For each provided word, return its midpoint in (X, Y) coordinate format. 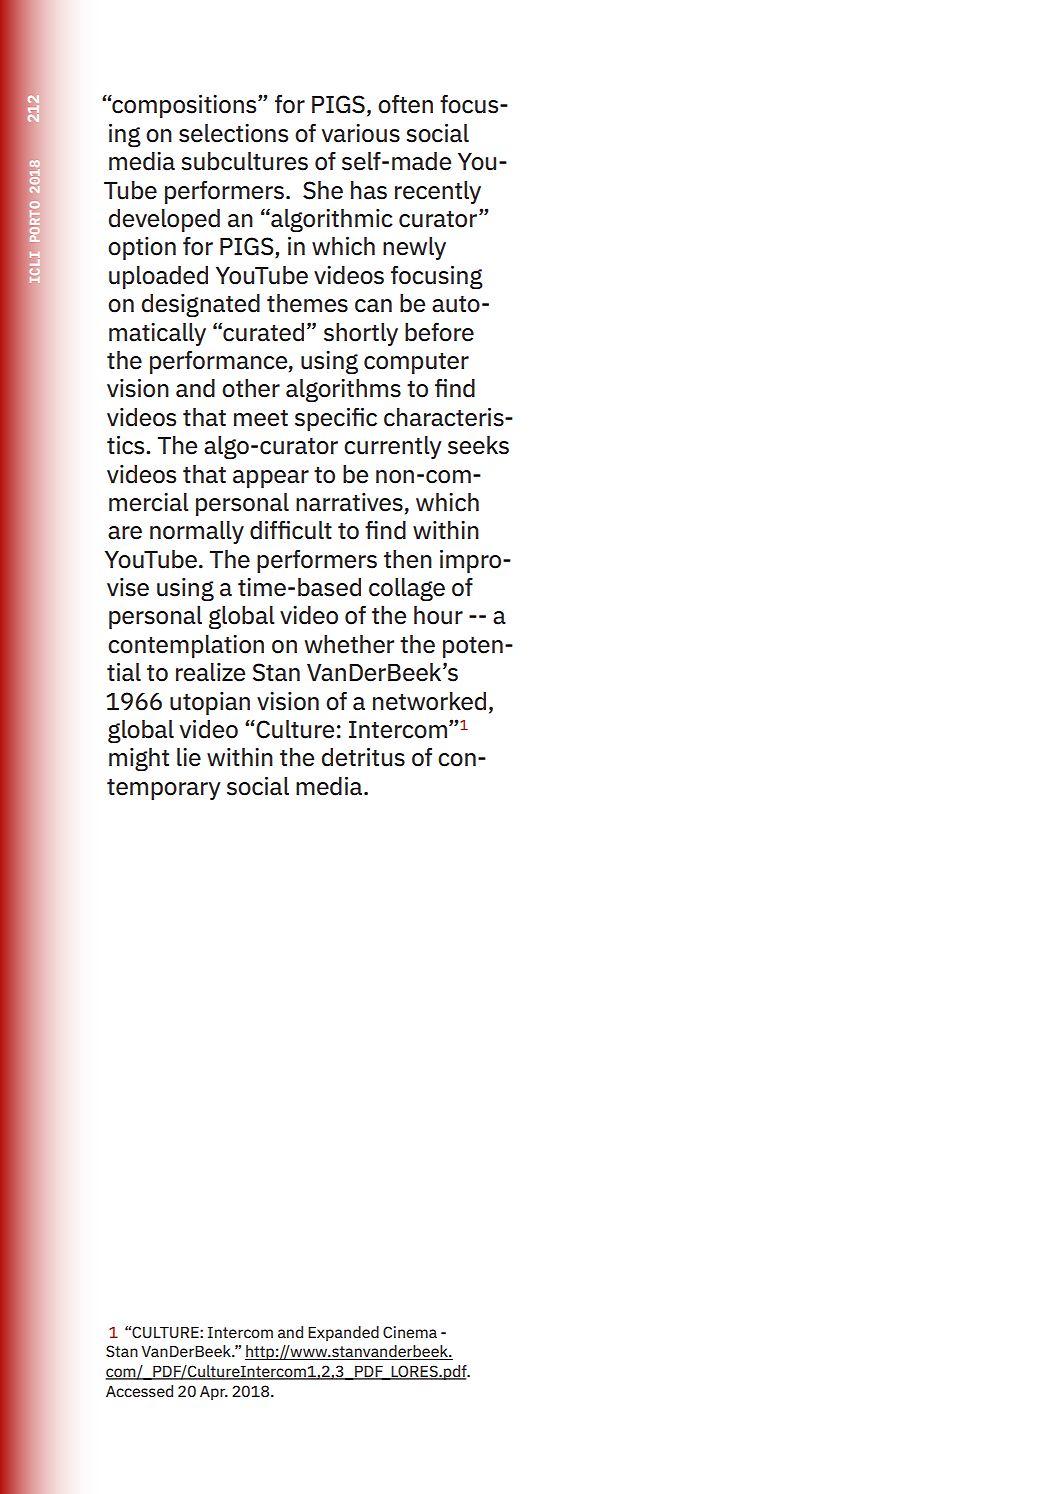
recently (438, 192)
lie (189, 757)
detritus (363, 757)
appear (271, 479)
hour (438, 615)
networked (429, 701)
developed (164, 220)
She (323, 190)
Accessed (139, 1391)
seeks (478, 445)
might (139, 759)
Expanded (343, 1333)
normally (197, 532)
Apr (214, 1393)
